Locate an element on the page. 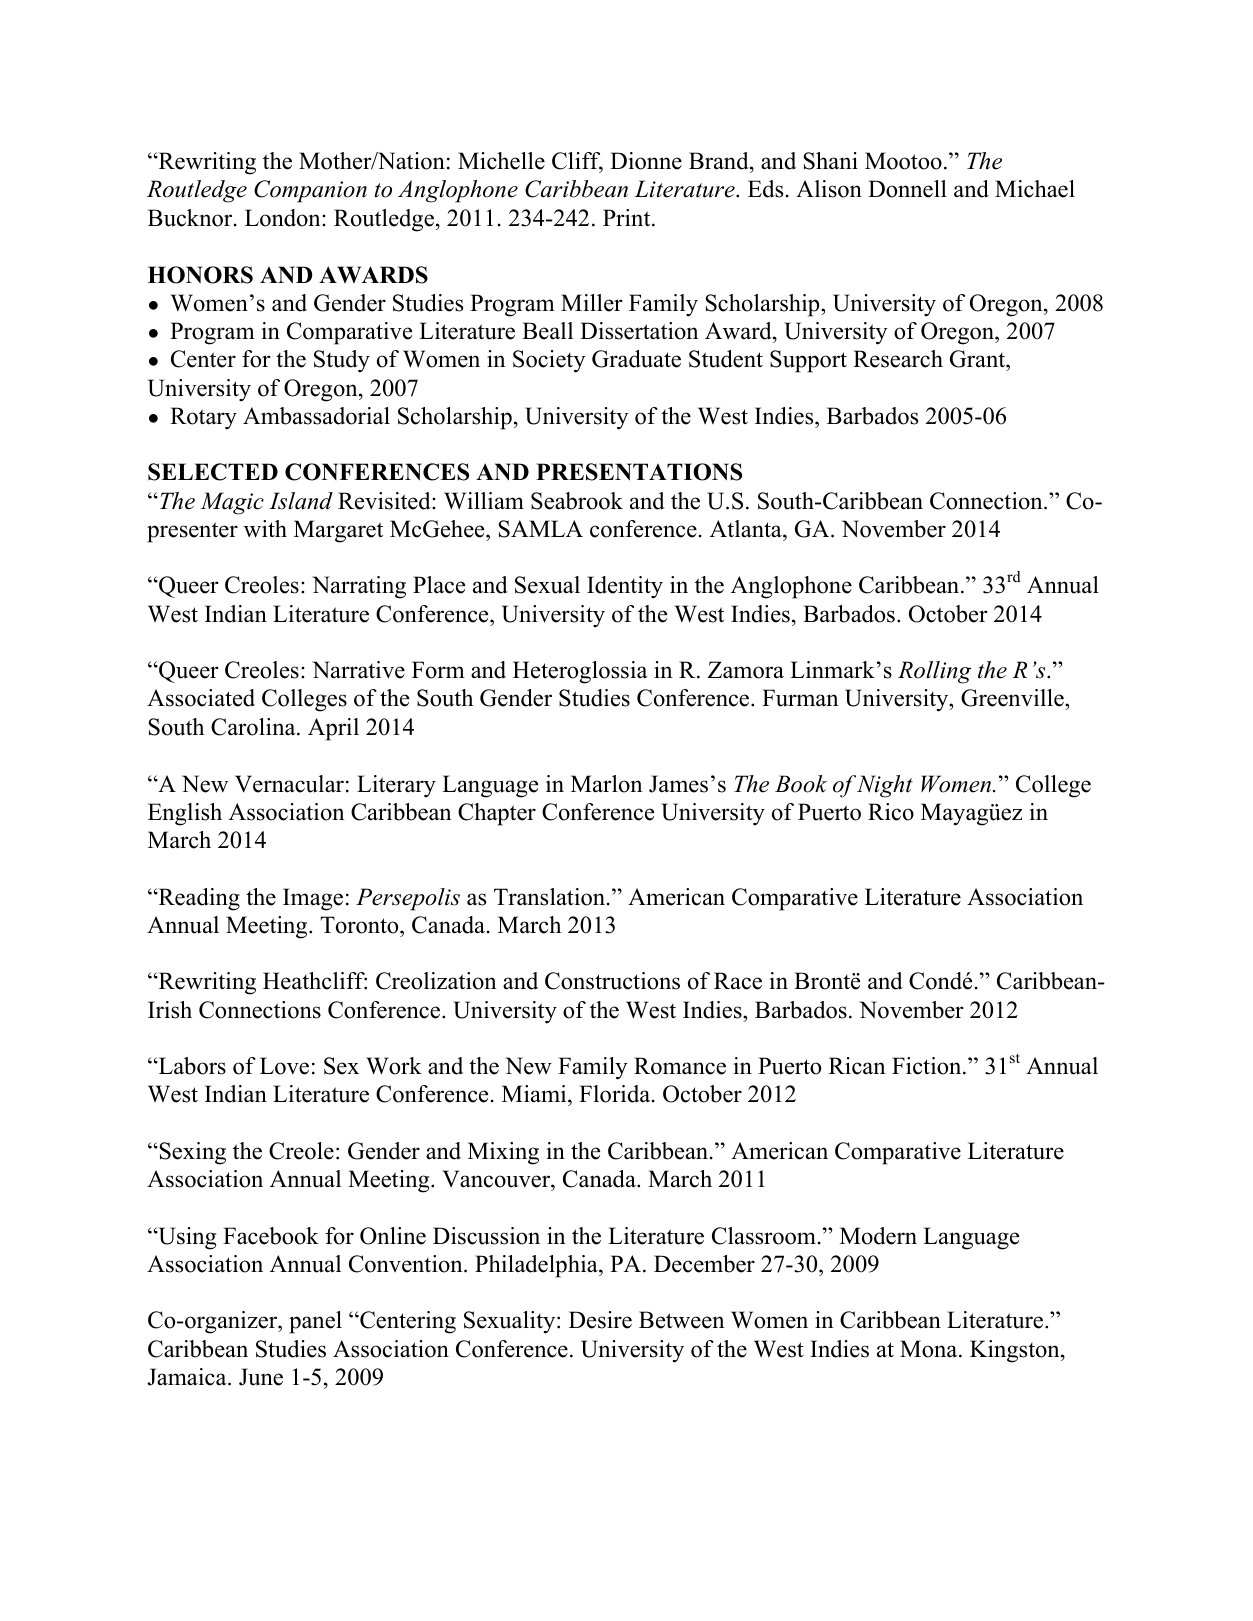  Print is located at coordinates (628, 217).
